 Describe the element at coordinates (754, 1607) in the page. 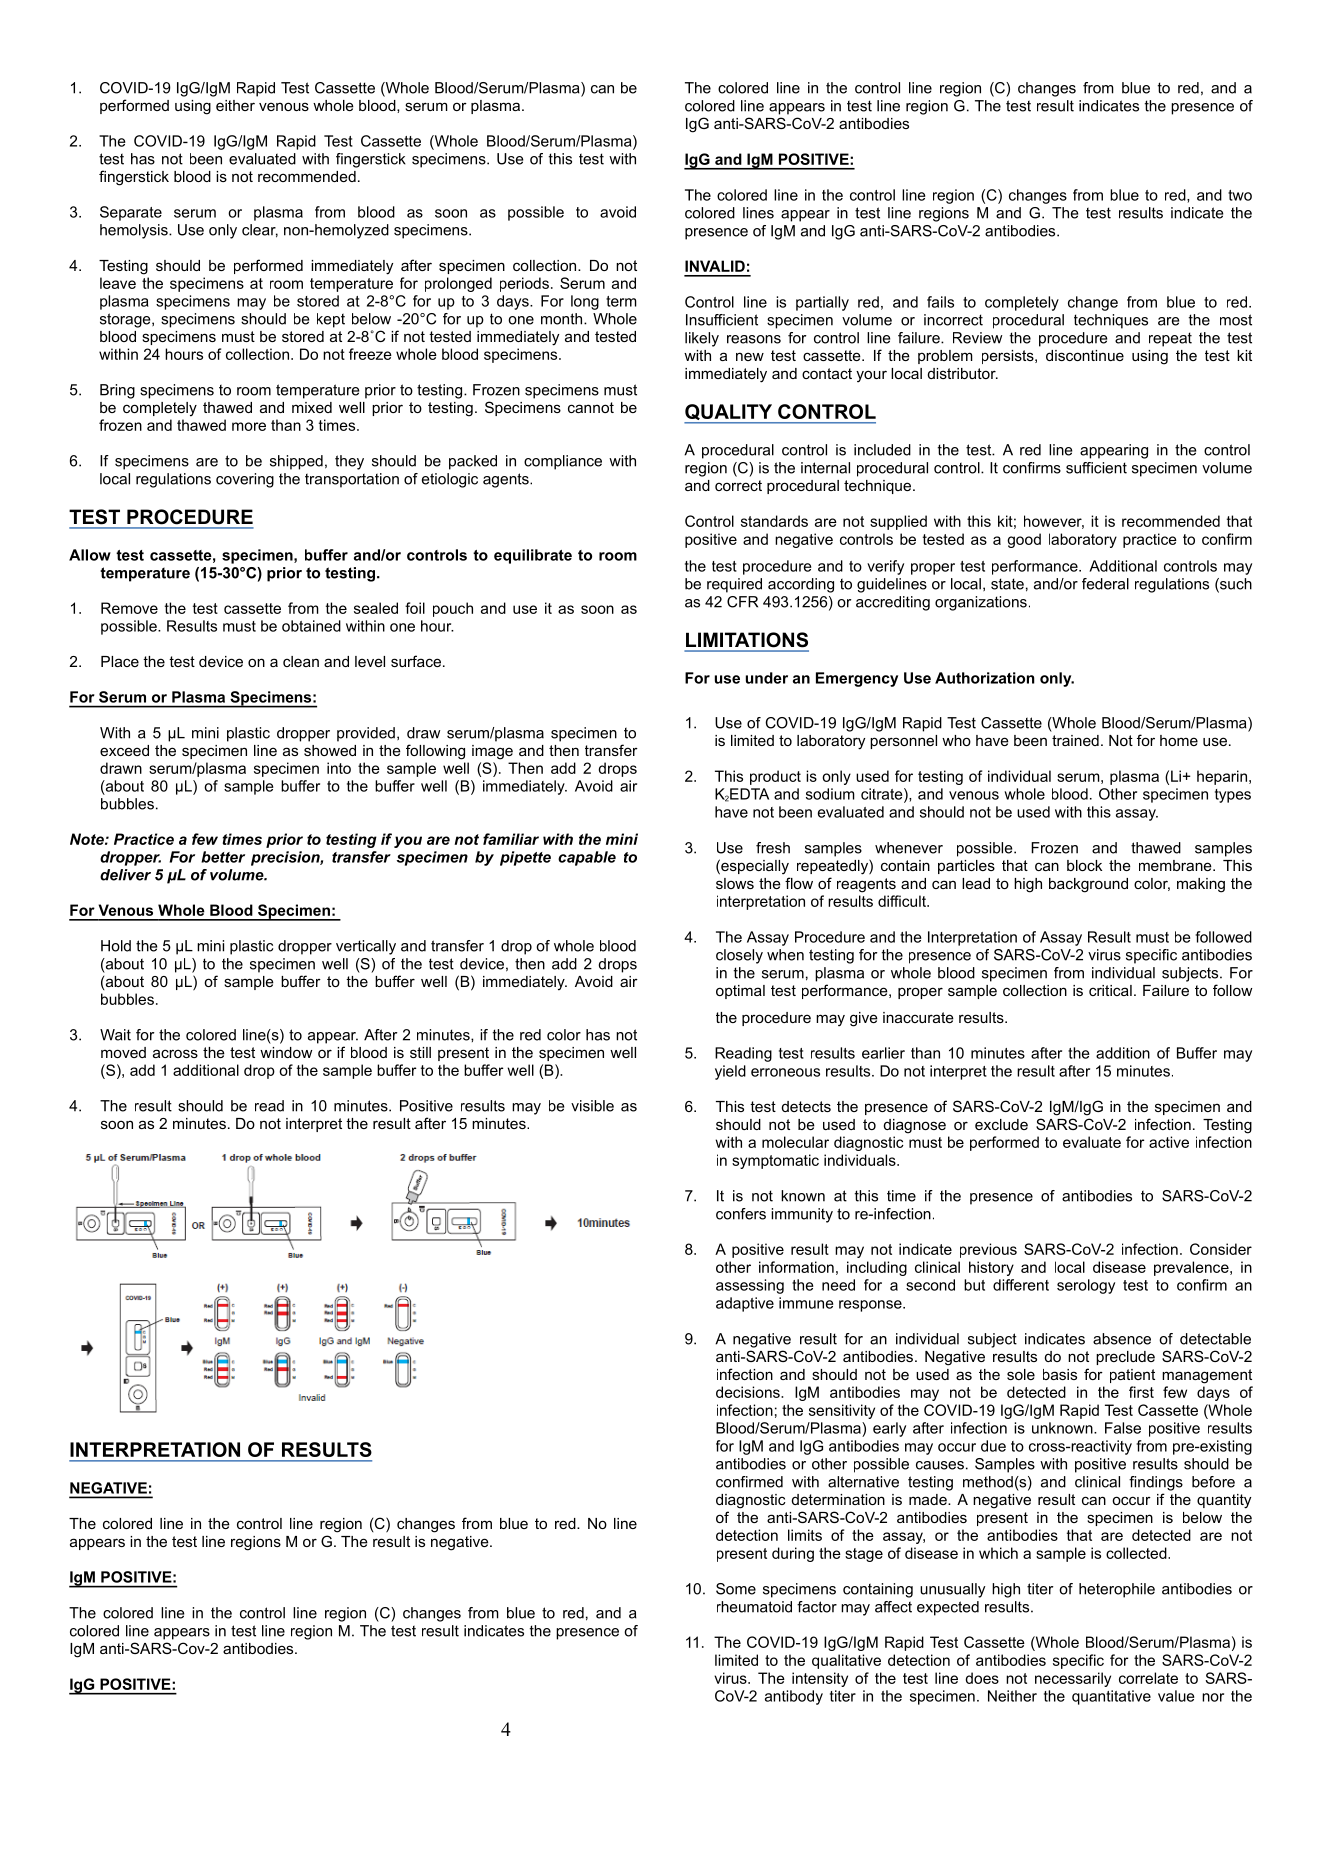

I see `rheumatoid` at that location.
